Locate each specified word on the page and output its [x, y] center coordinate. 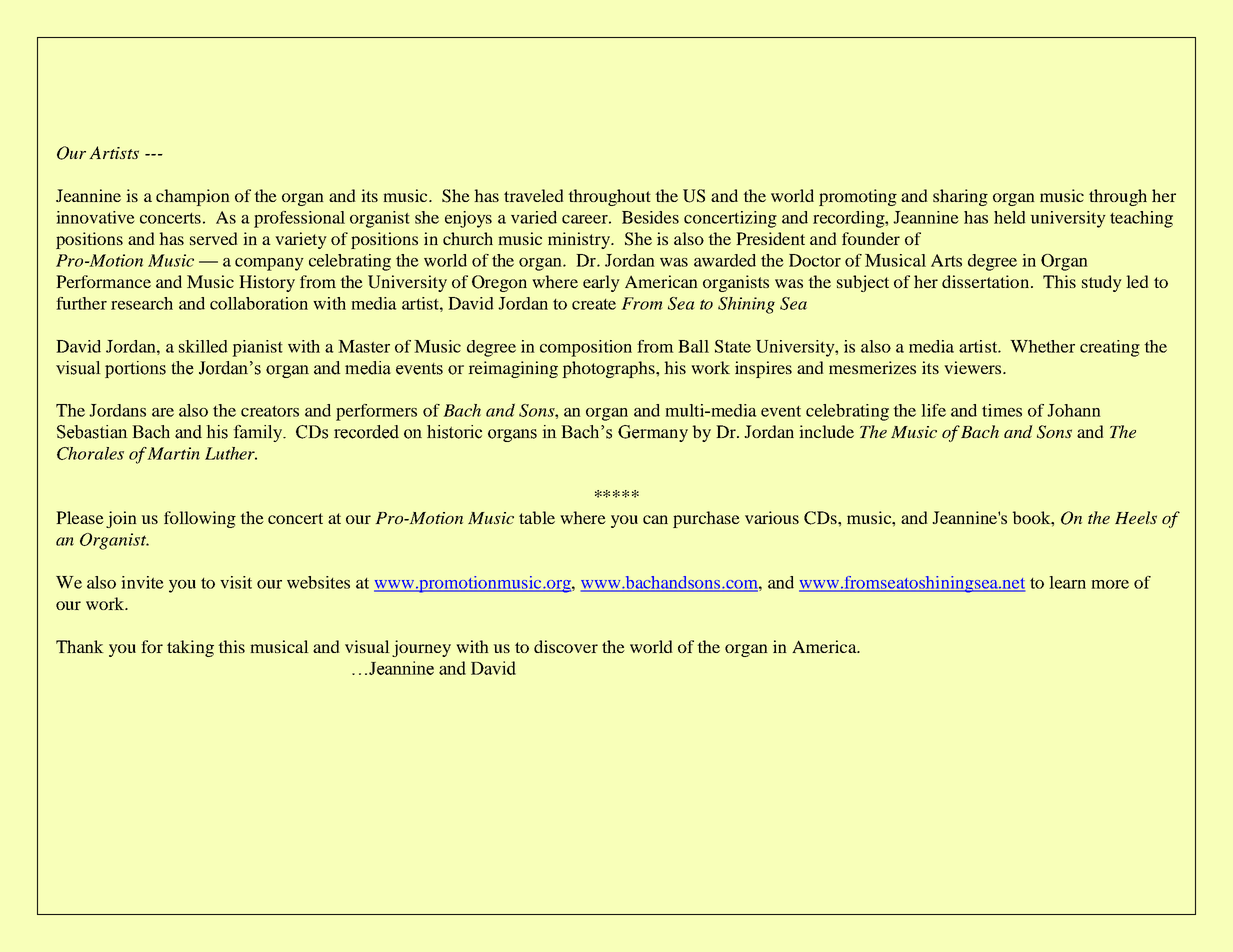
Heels [1136, 517]
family [259, 433]
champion [192, 197]
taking [190, 648]
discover [566, 646]
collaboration [259, 303]
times [1002, 410]
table [537, 517]
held [1009, 217]
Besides [650, 217]
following [200, 519]
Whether [1043, 346]
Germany [653, 433]
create [594, 304]
